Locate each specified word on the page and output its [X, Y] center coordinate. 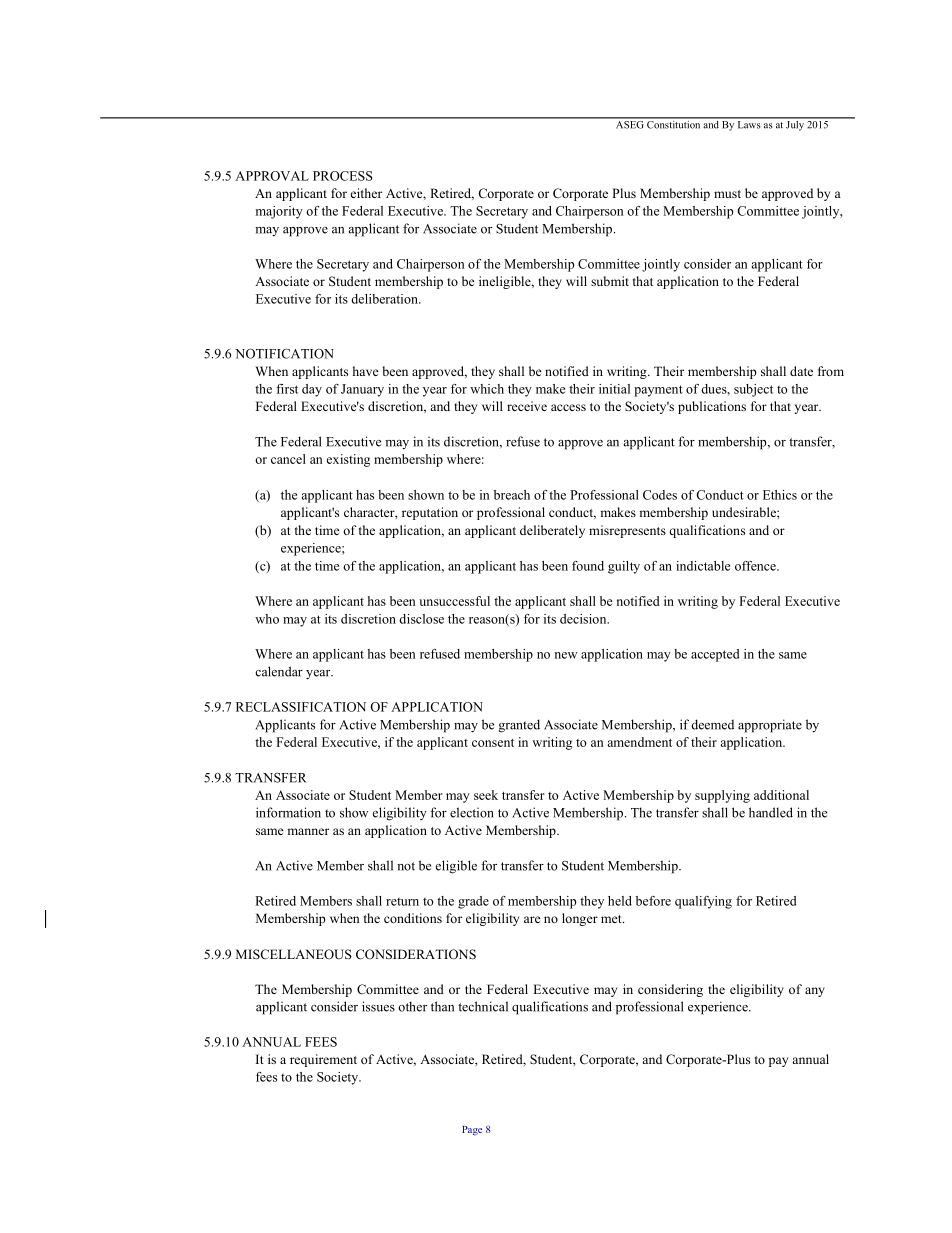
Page [472, 1131]
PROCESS [342, 176]
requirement [323, 1060]
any [815, 992]
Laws [749, 123]
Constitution [674, 123]
